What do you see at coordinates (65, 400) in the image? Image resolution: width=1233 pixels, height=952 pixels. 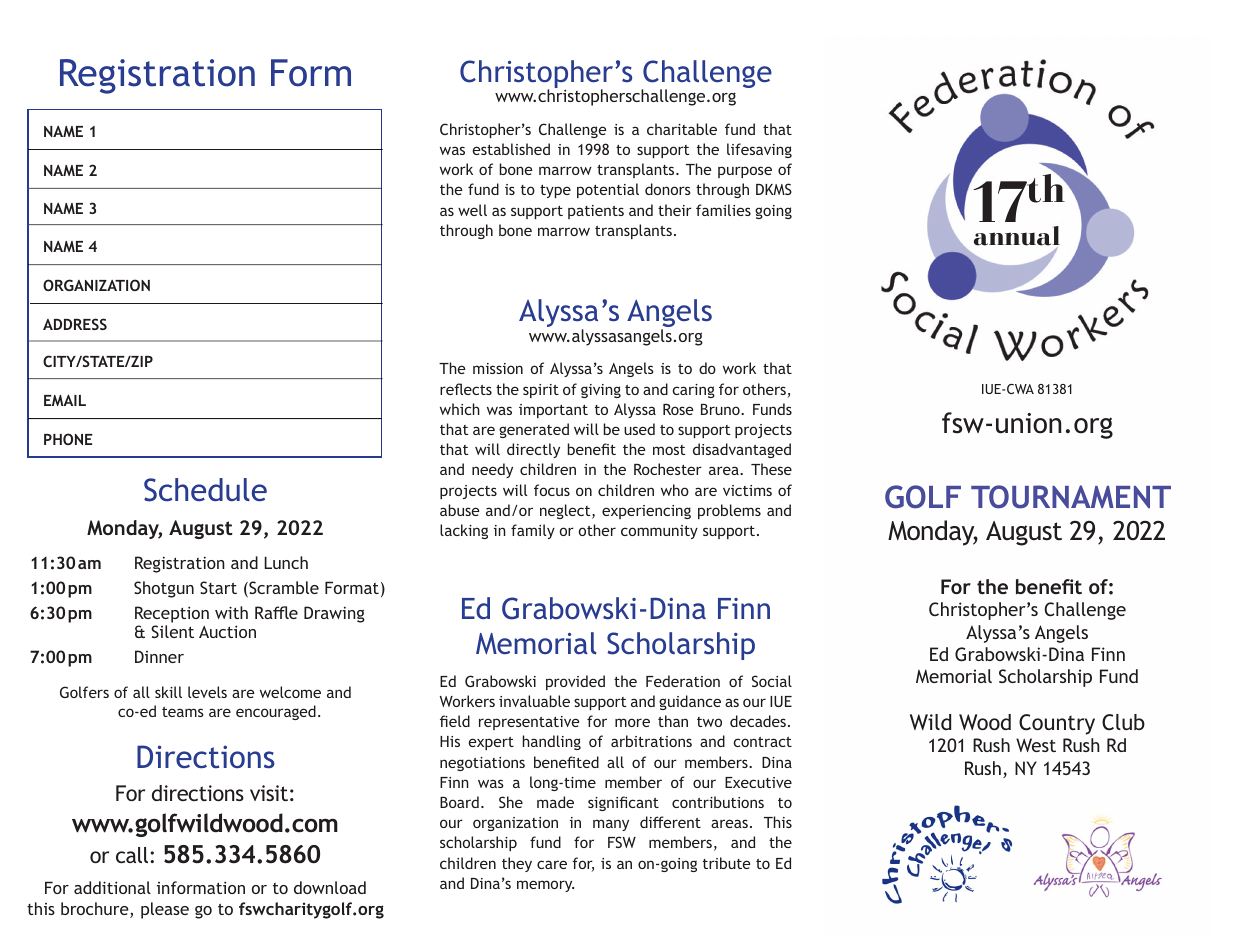 I see `EMAIL` at bounding box center [65, 400].
